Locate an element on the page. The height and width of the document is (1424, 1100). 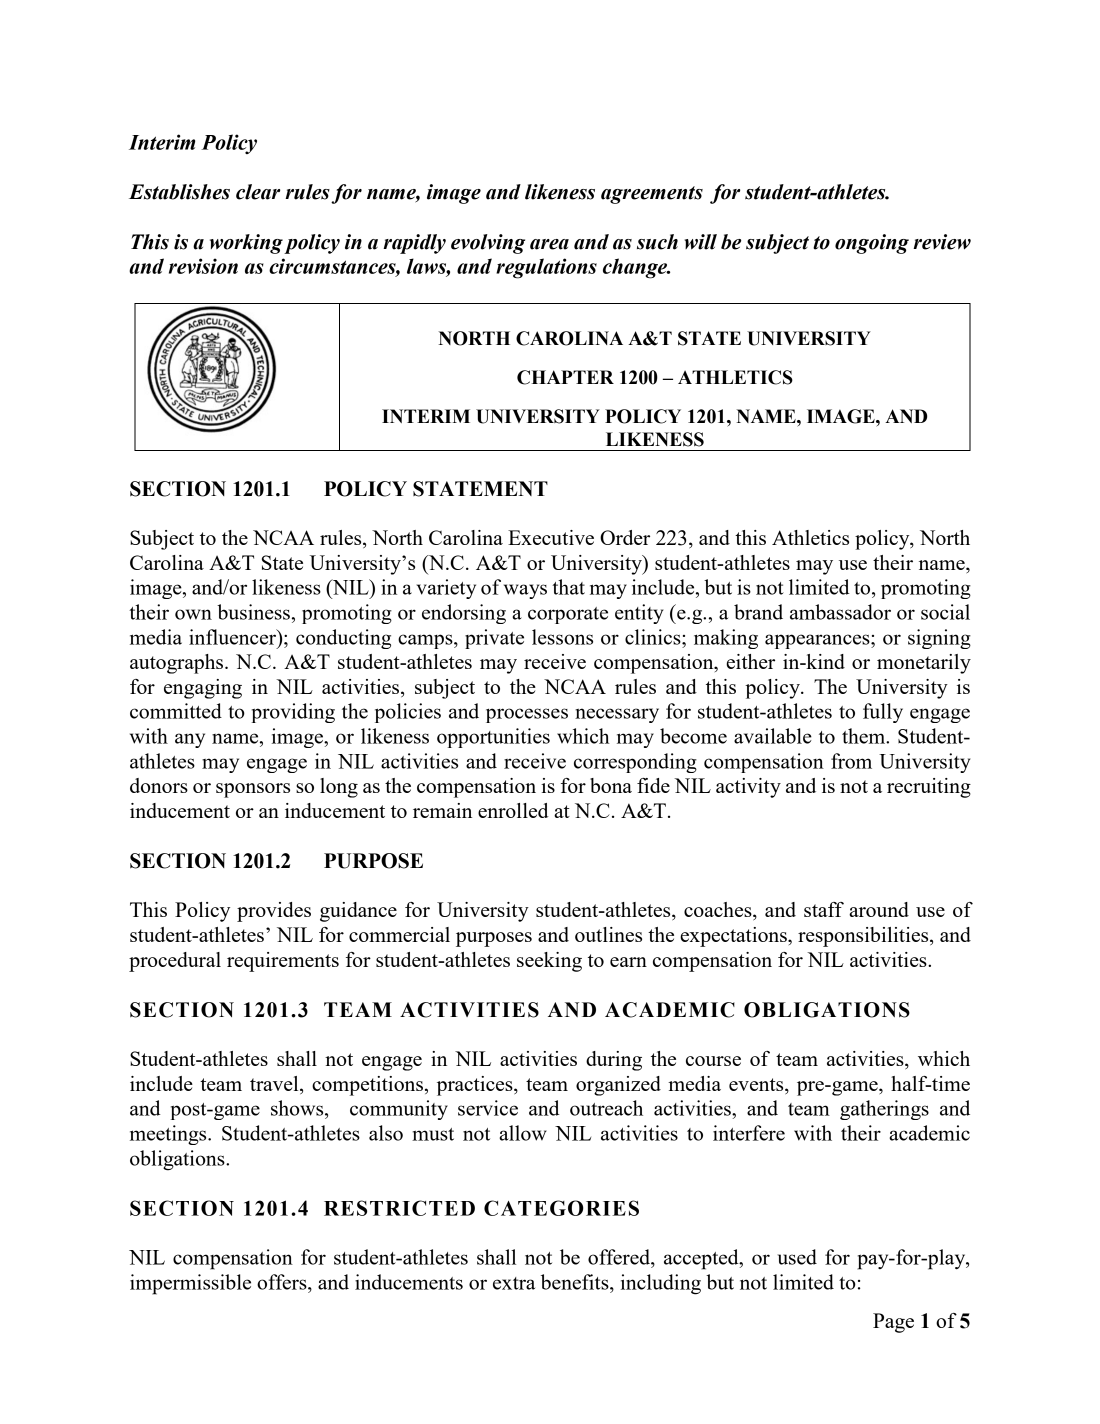
benefits is located at coordinates (576, 1282).
